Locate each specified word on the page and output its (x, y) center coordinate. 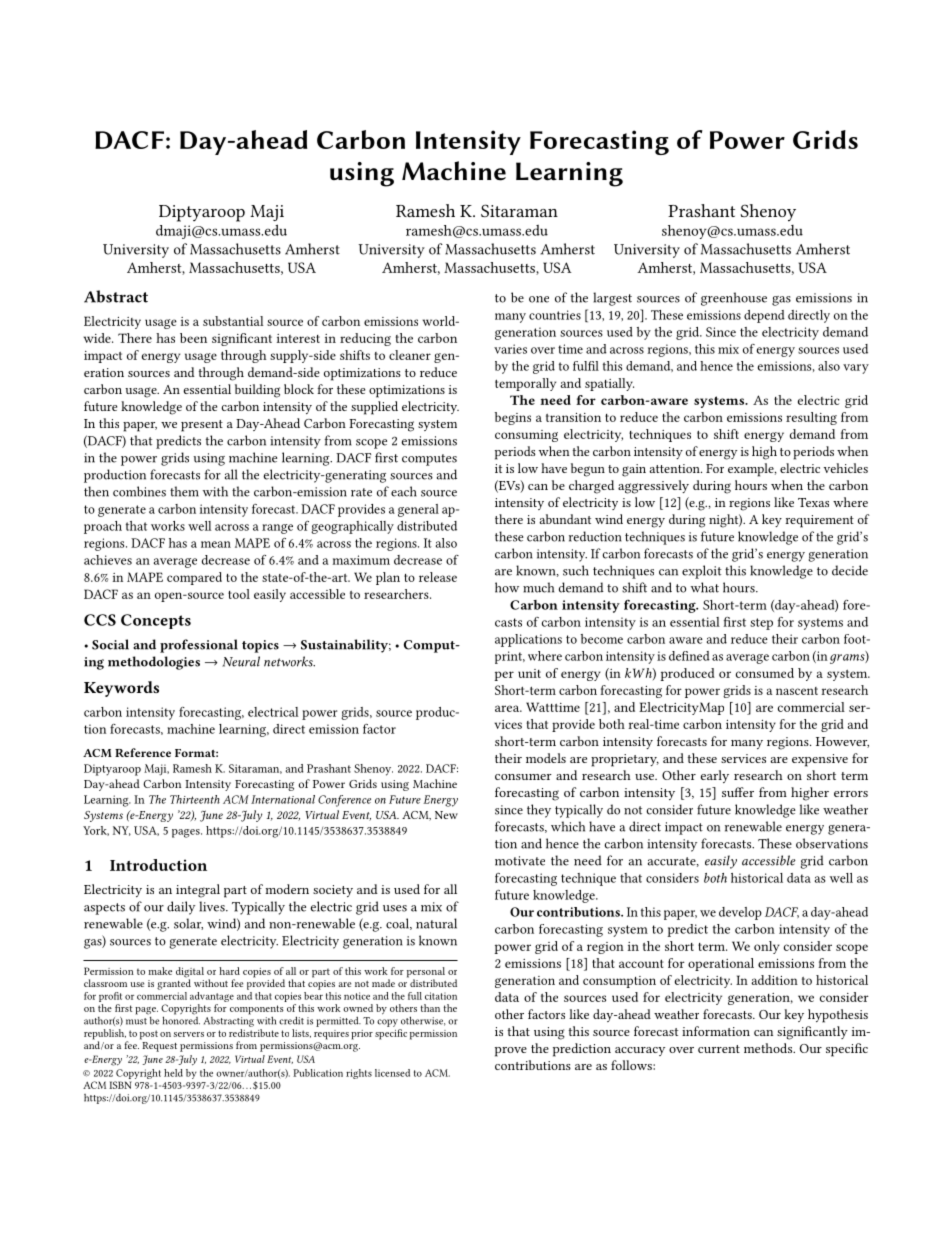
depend (764, 316)
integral (198, 891)
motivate (520, 861)
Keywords (121, 689)
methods (769, 1048)
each (404, 491)
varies (510, 349)
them (184, 491)
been (193, 338)
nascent (797, 691)
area (508, 708)
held (173, 1073)
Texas (813, 502)
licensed (392, 1073)
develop (740, 913)
